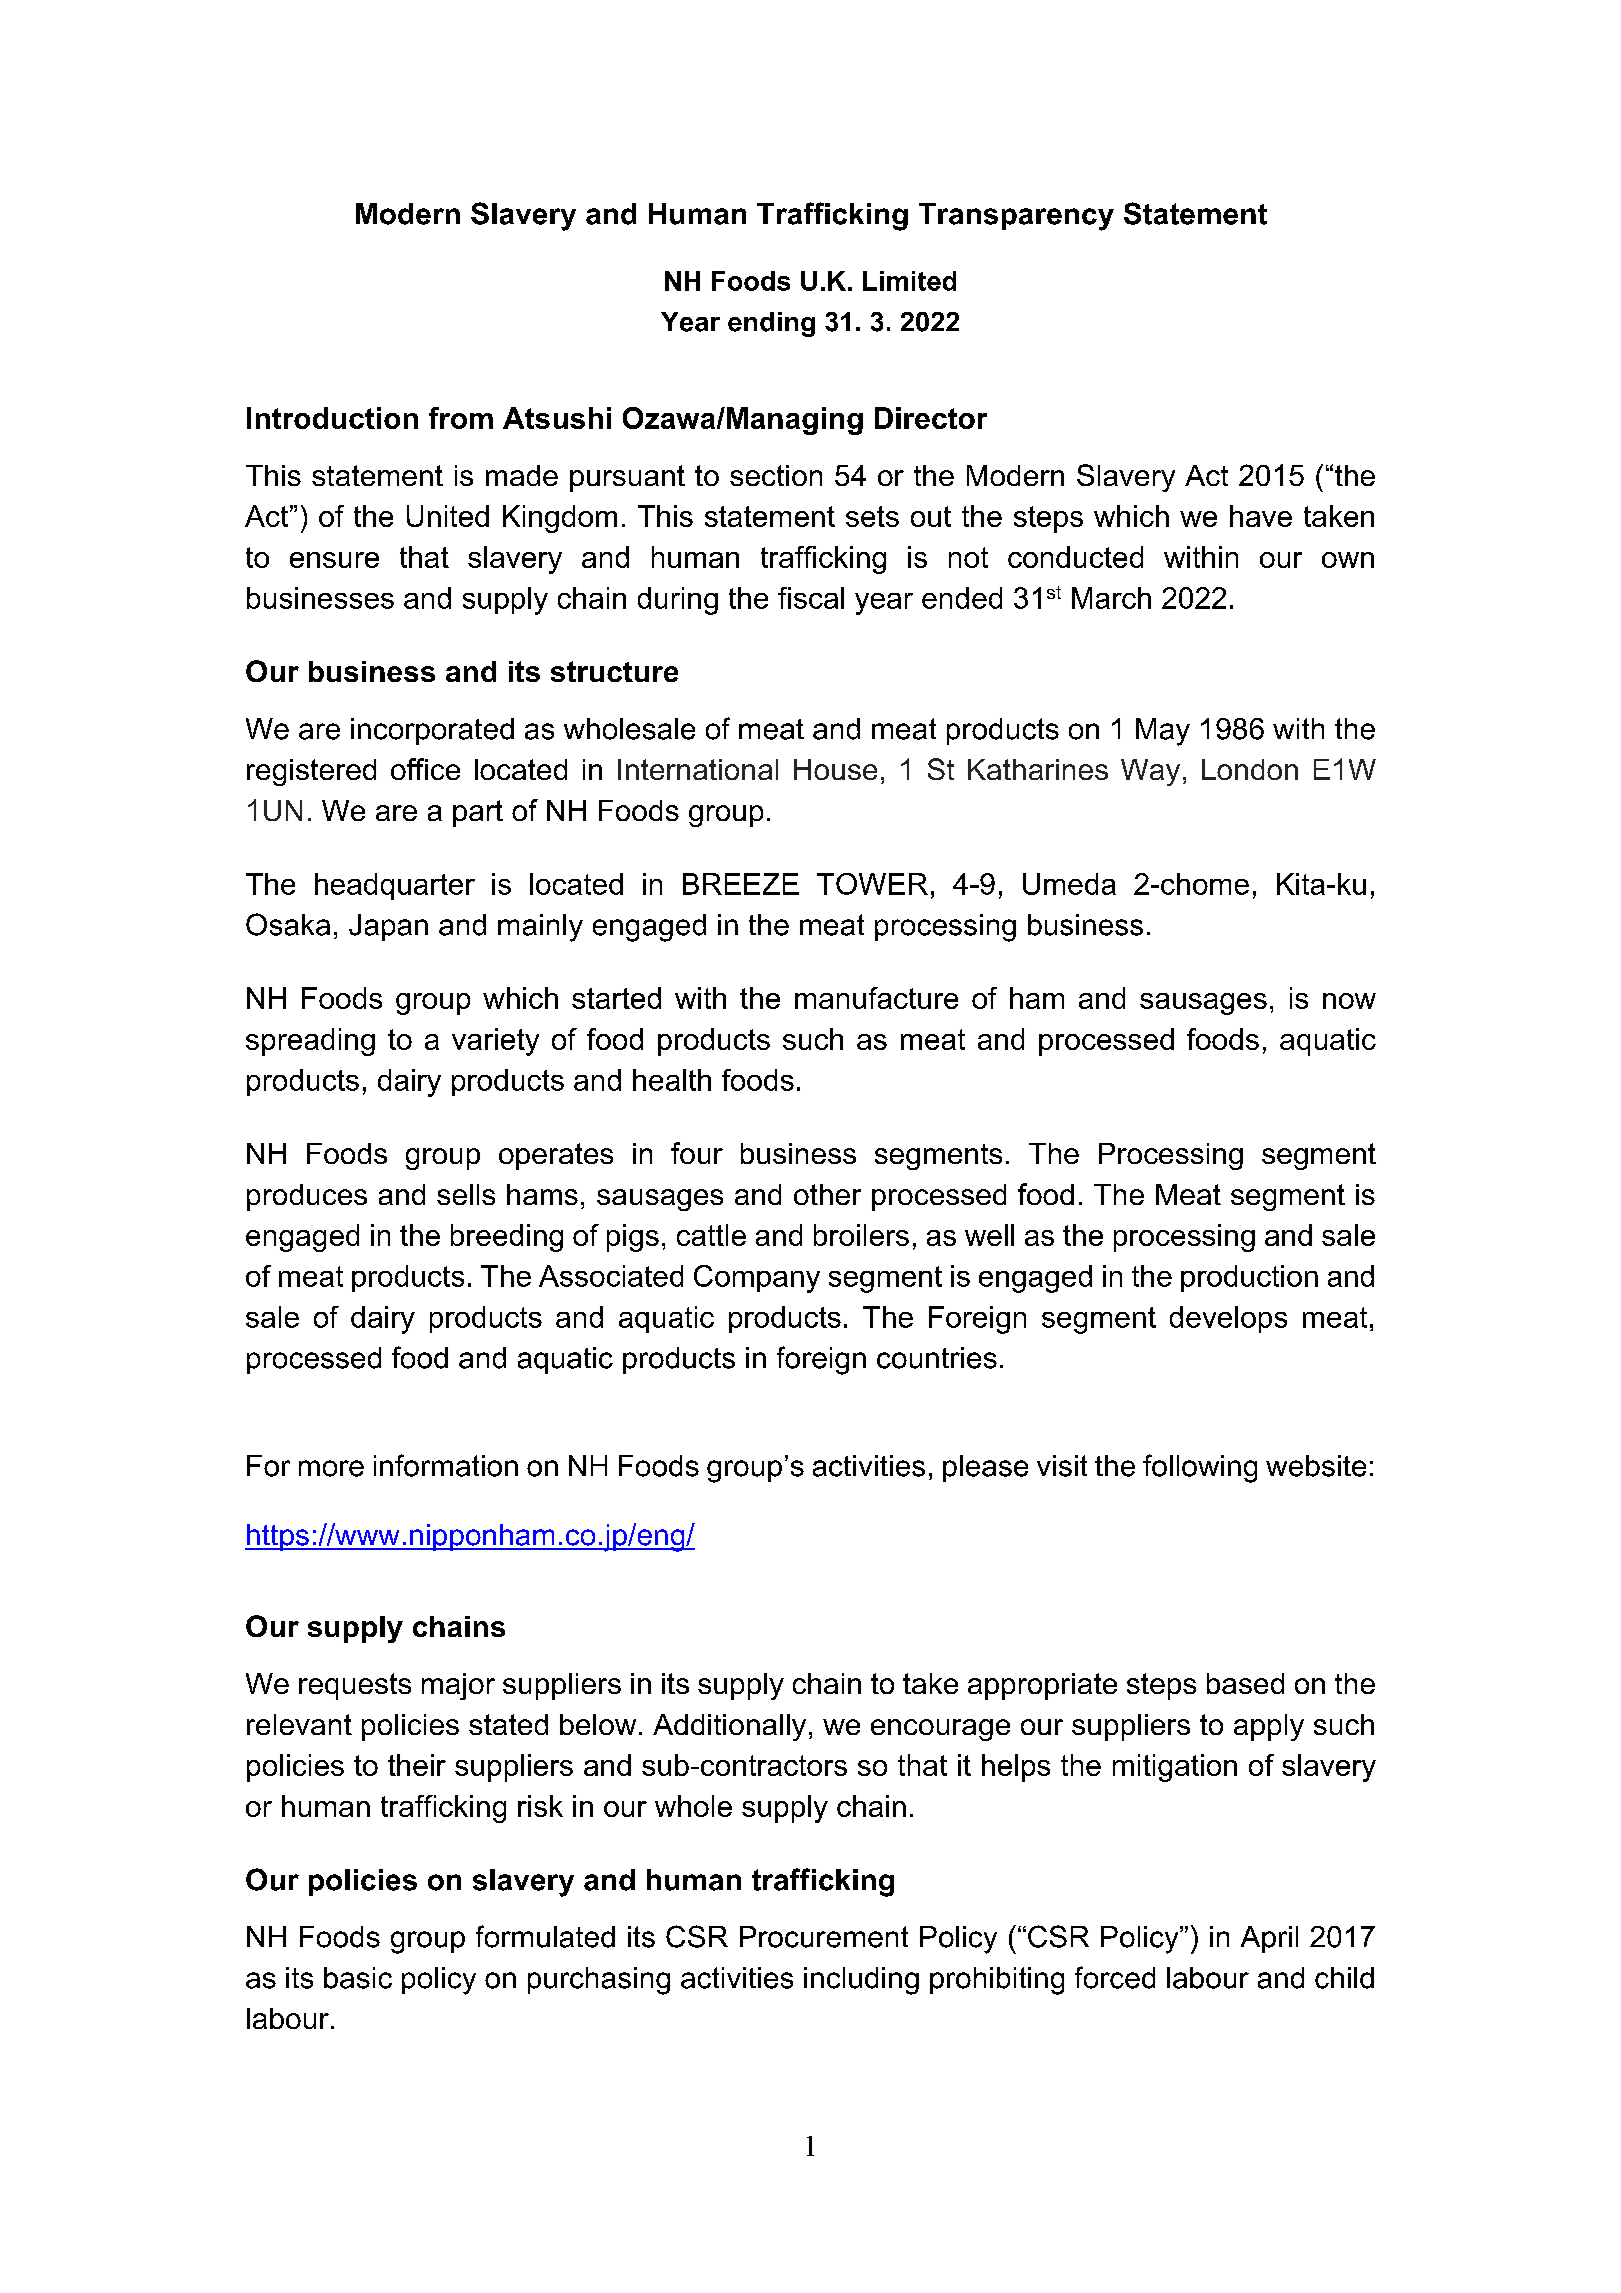  I want to click on from, so click(461, 418).
